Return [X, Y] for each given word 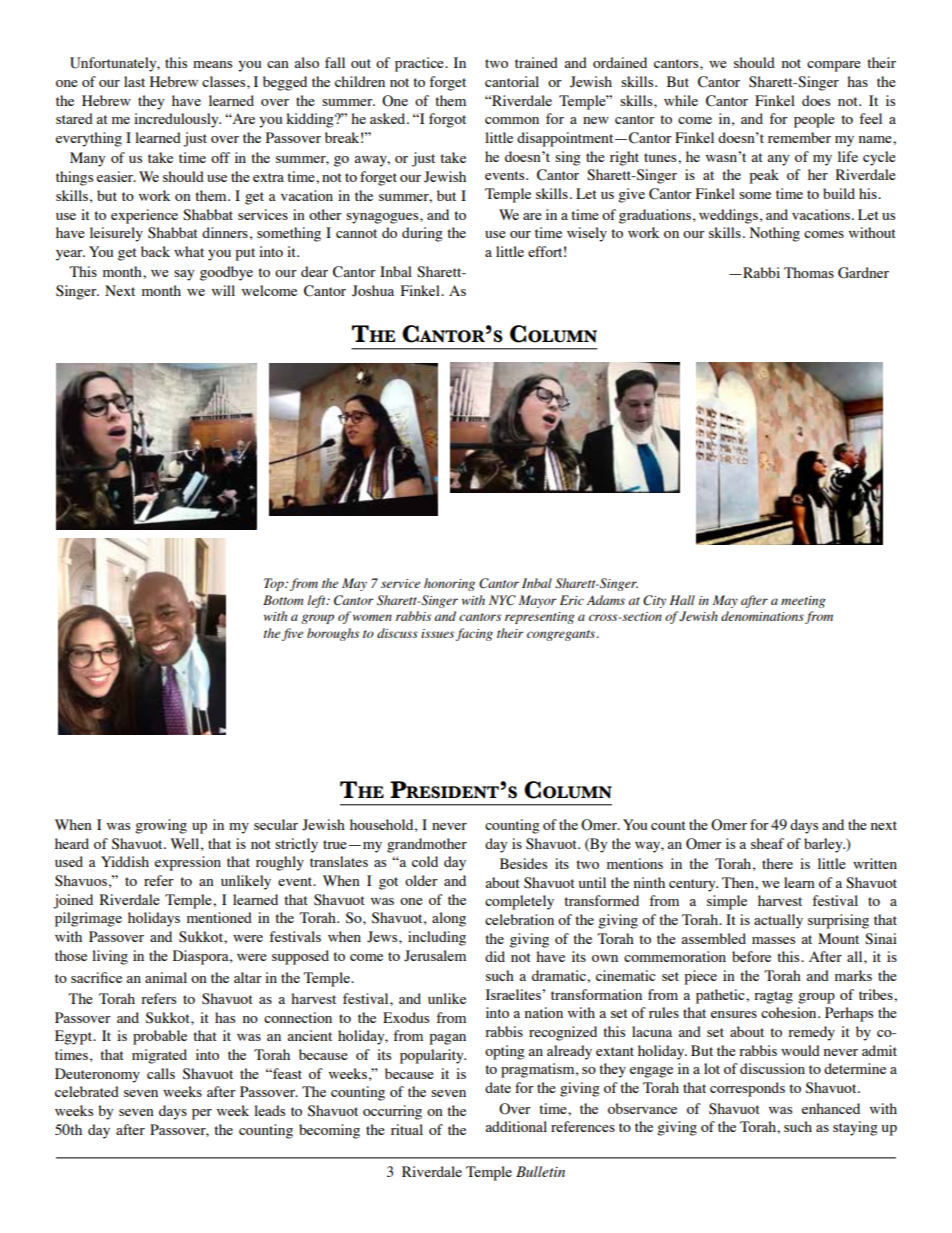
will [223, 290]
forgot [447, 120]
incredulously [177, 120]
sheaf [767, 843]
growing [161, 826]
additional [516, 1126]
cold [425, 861]
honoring [449, 584]
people [814, 120]
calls [161, 1073]
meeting [803, 602]
